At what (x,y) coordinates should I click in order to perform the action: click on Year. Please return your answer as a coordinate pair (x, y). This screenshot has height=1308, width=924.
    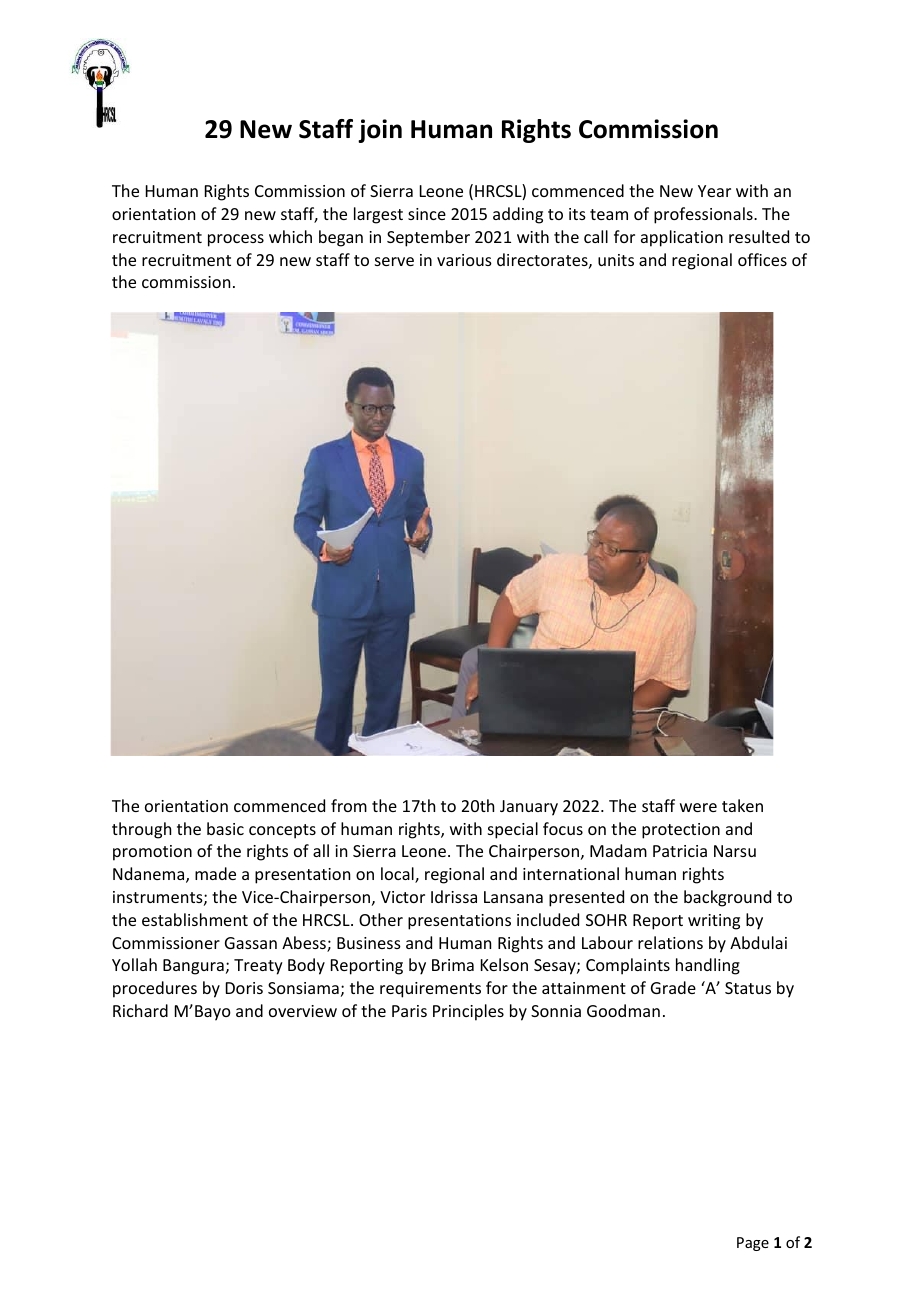
    Looking at the image, I should click on (714, 191).
